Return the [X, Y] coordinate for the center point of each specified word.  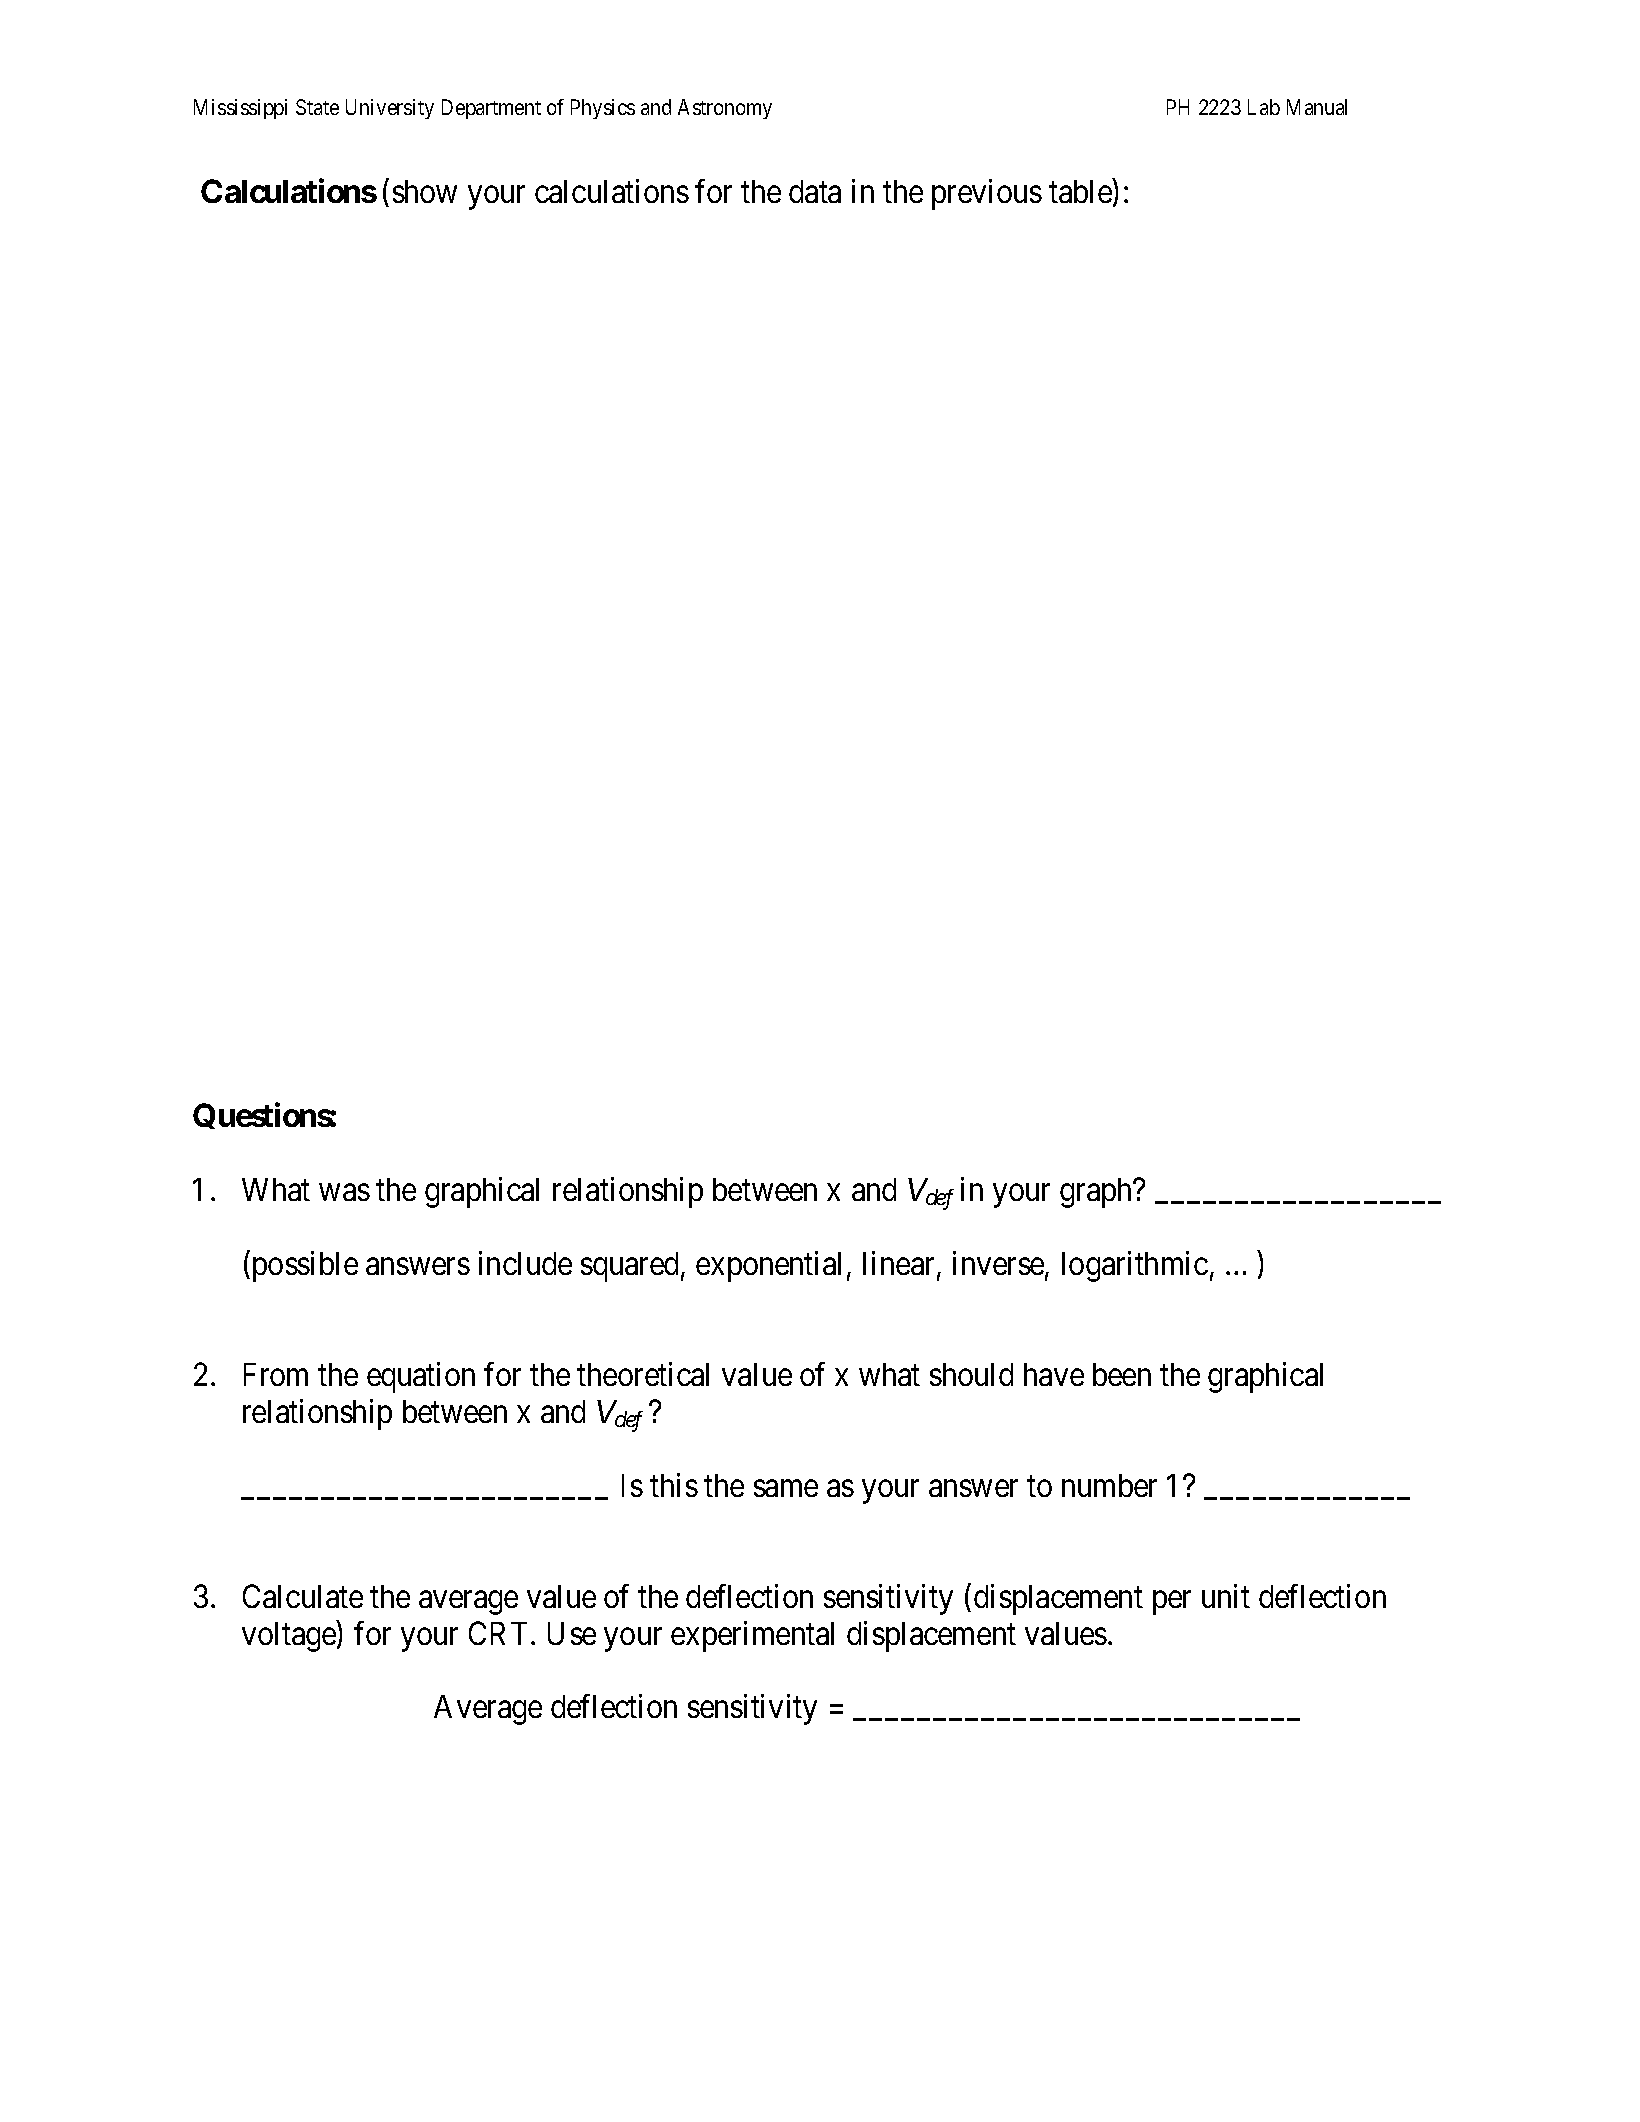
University [390, 109]
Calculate [303, 1596]
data [815, 191]
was [344, 1192]
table [1081, 192]
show [425, 191]
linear [900, 1264]
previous [987, 194]
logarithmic [1135, 1266]
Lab [1264, 107]
